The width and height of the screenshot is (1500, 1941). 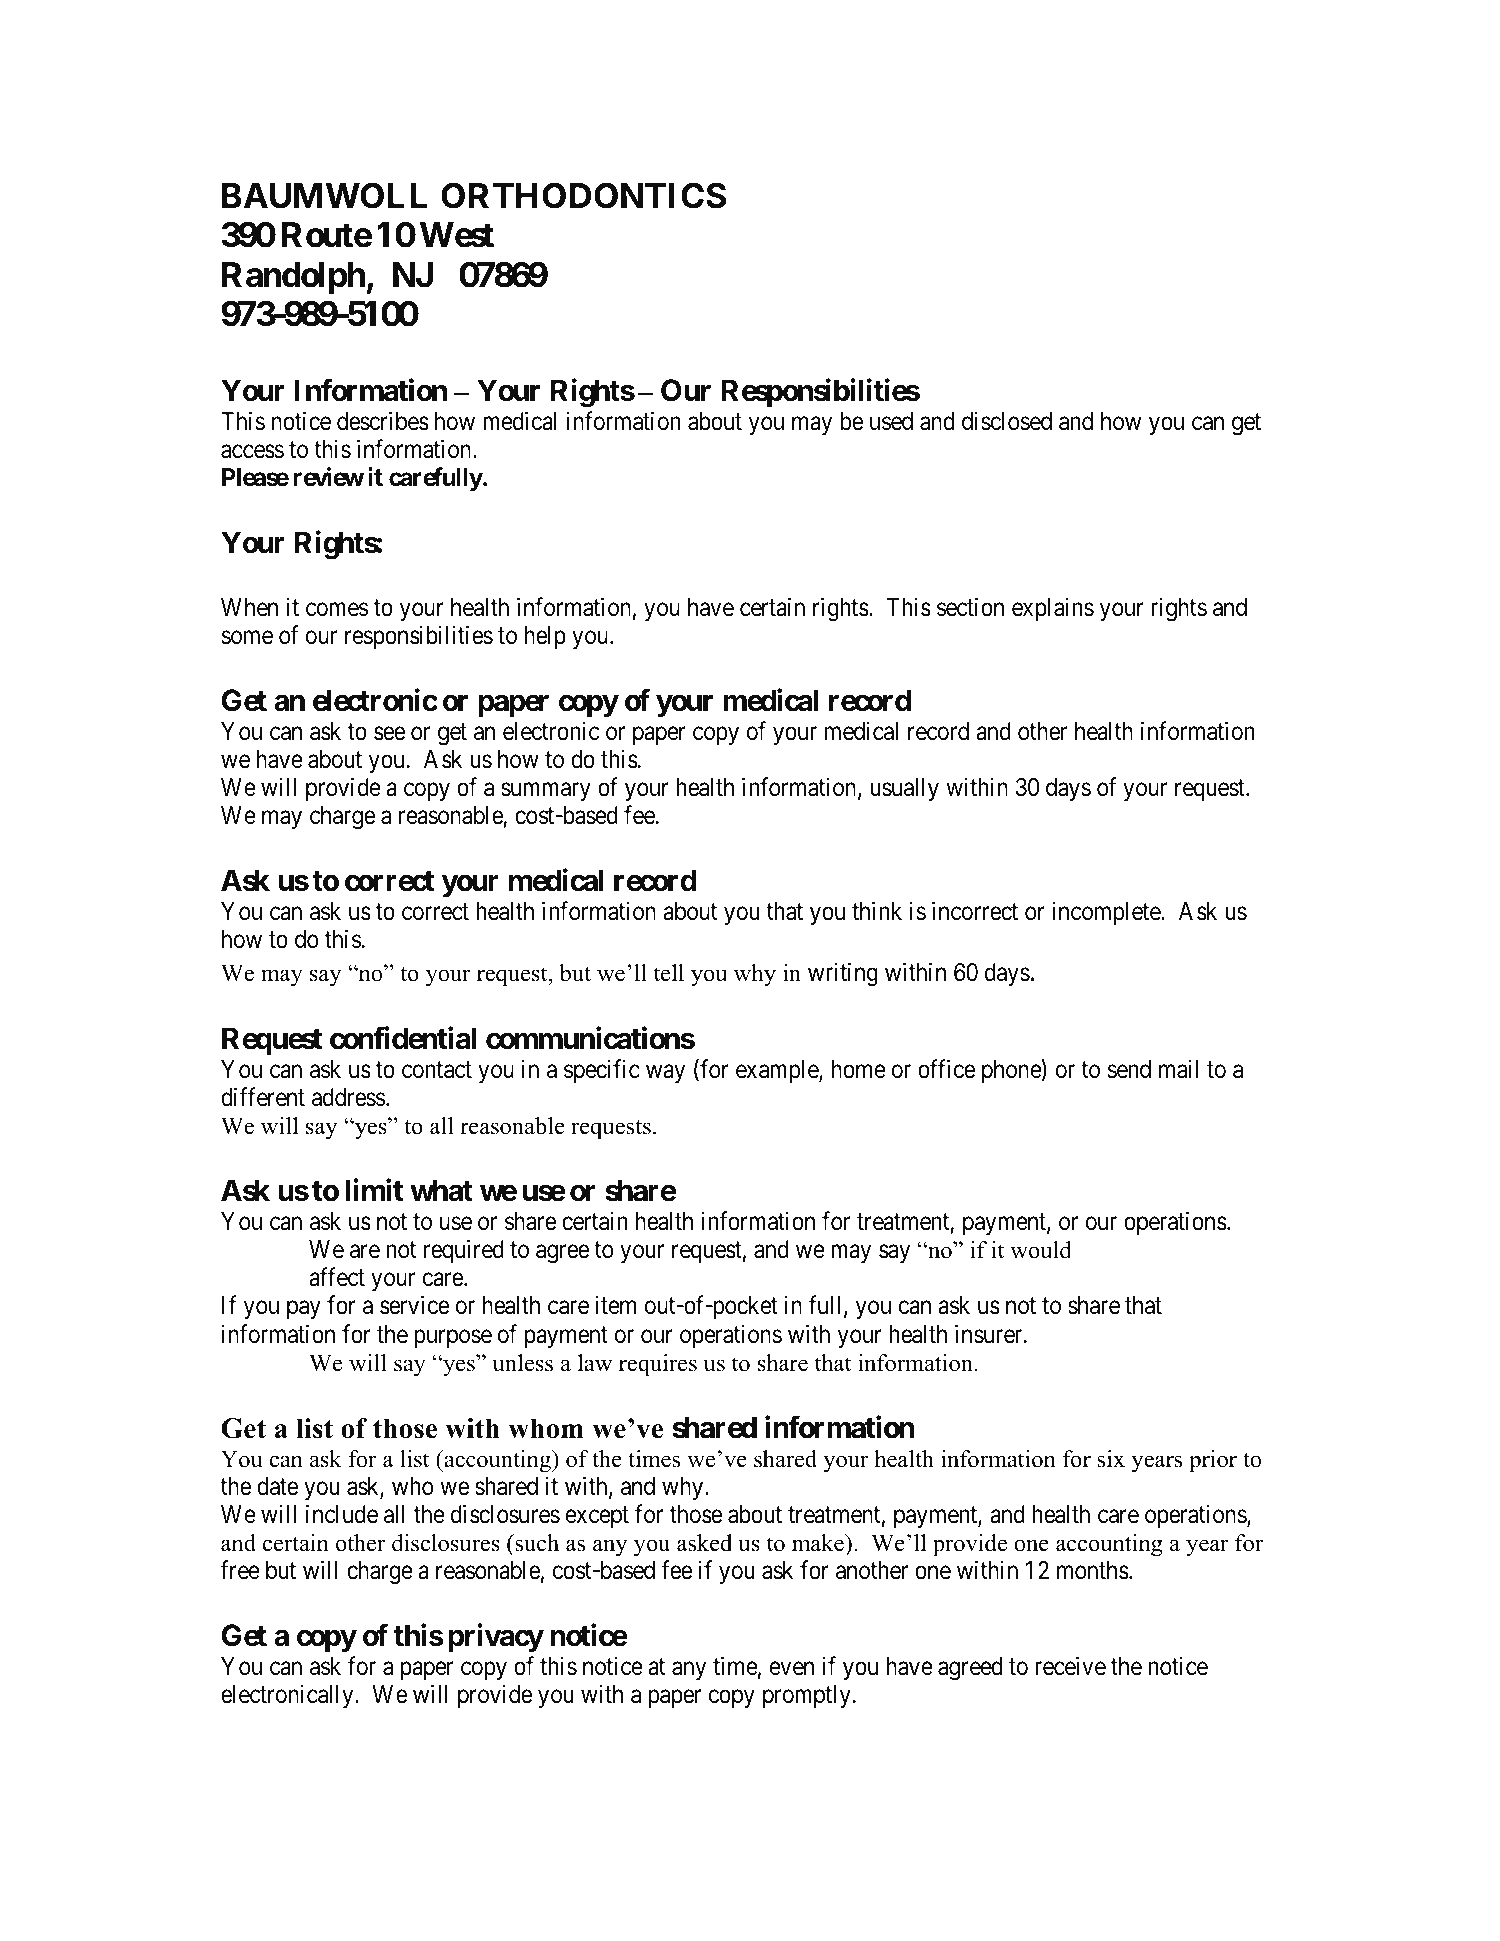 What do you see at coordinates (891, 421) in the screenshot?
I see `used` at bounding box center [891, 421].
